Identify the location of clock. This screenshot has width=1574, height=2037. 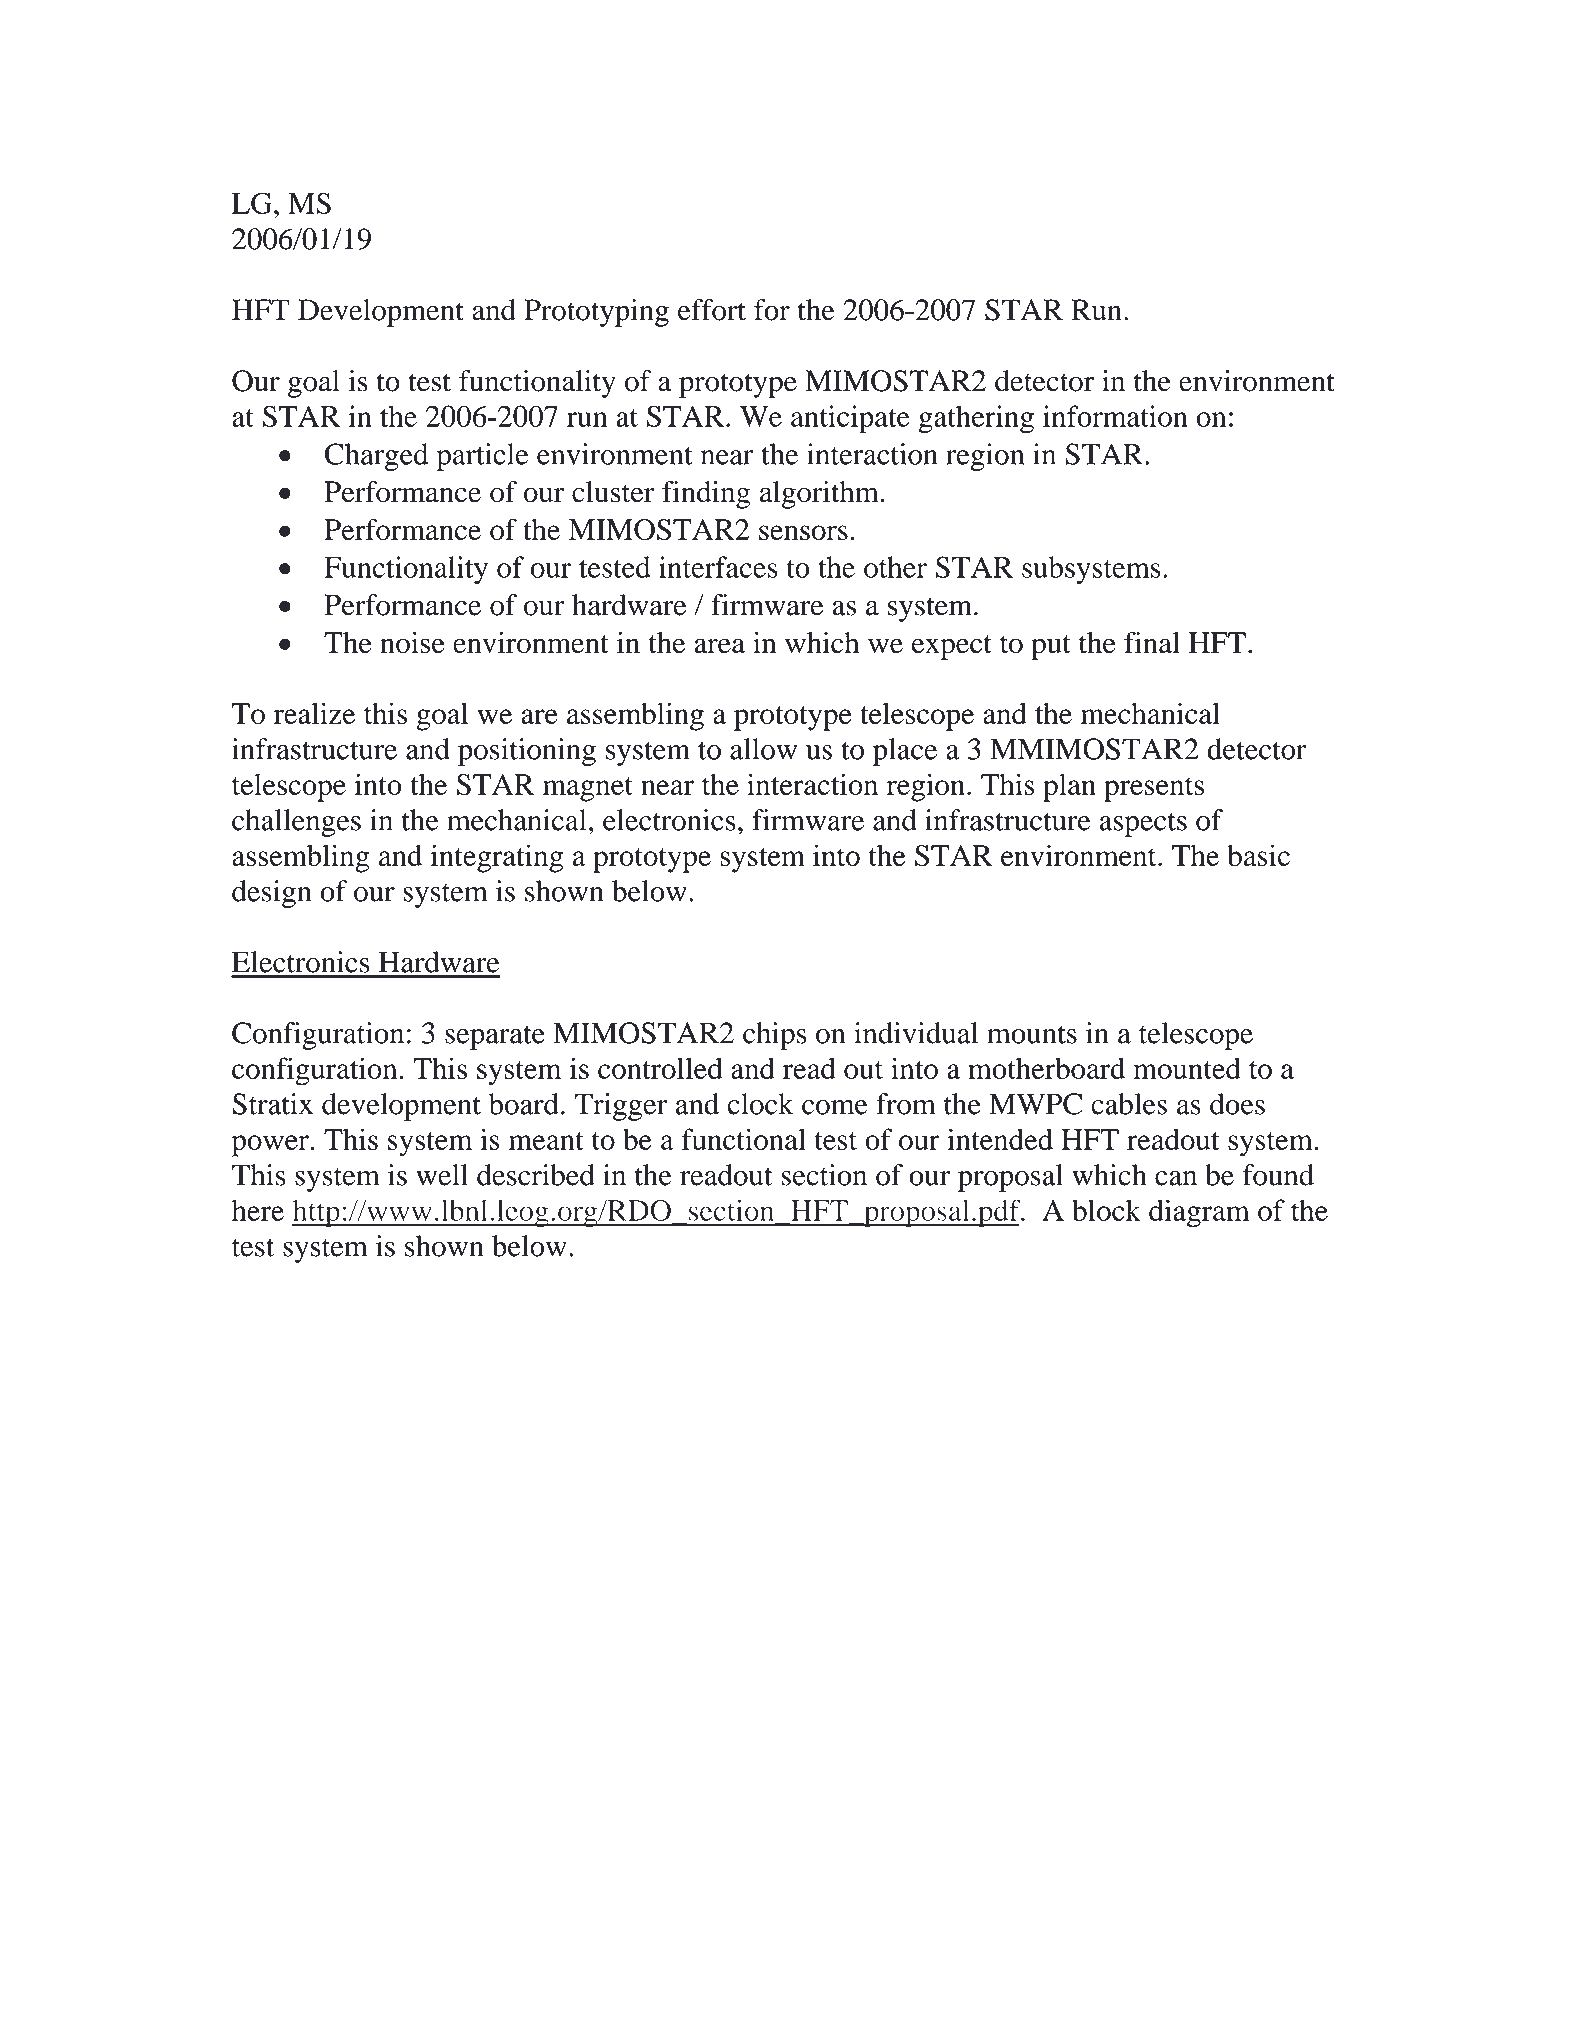
(760, 1104).
